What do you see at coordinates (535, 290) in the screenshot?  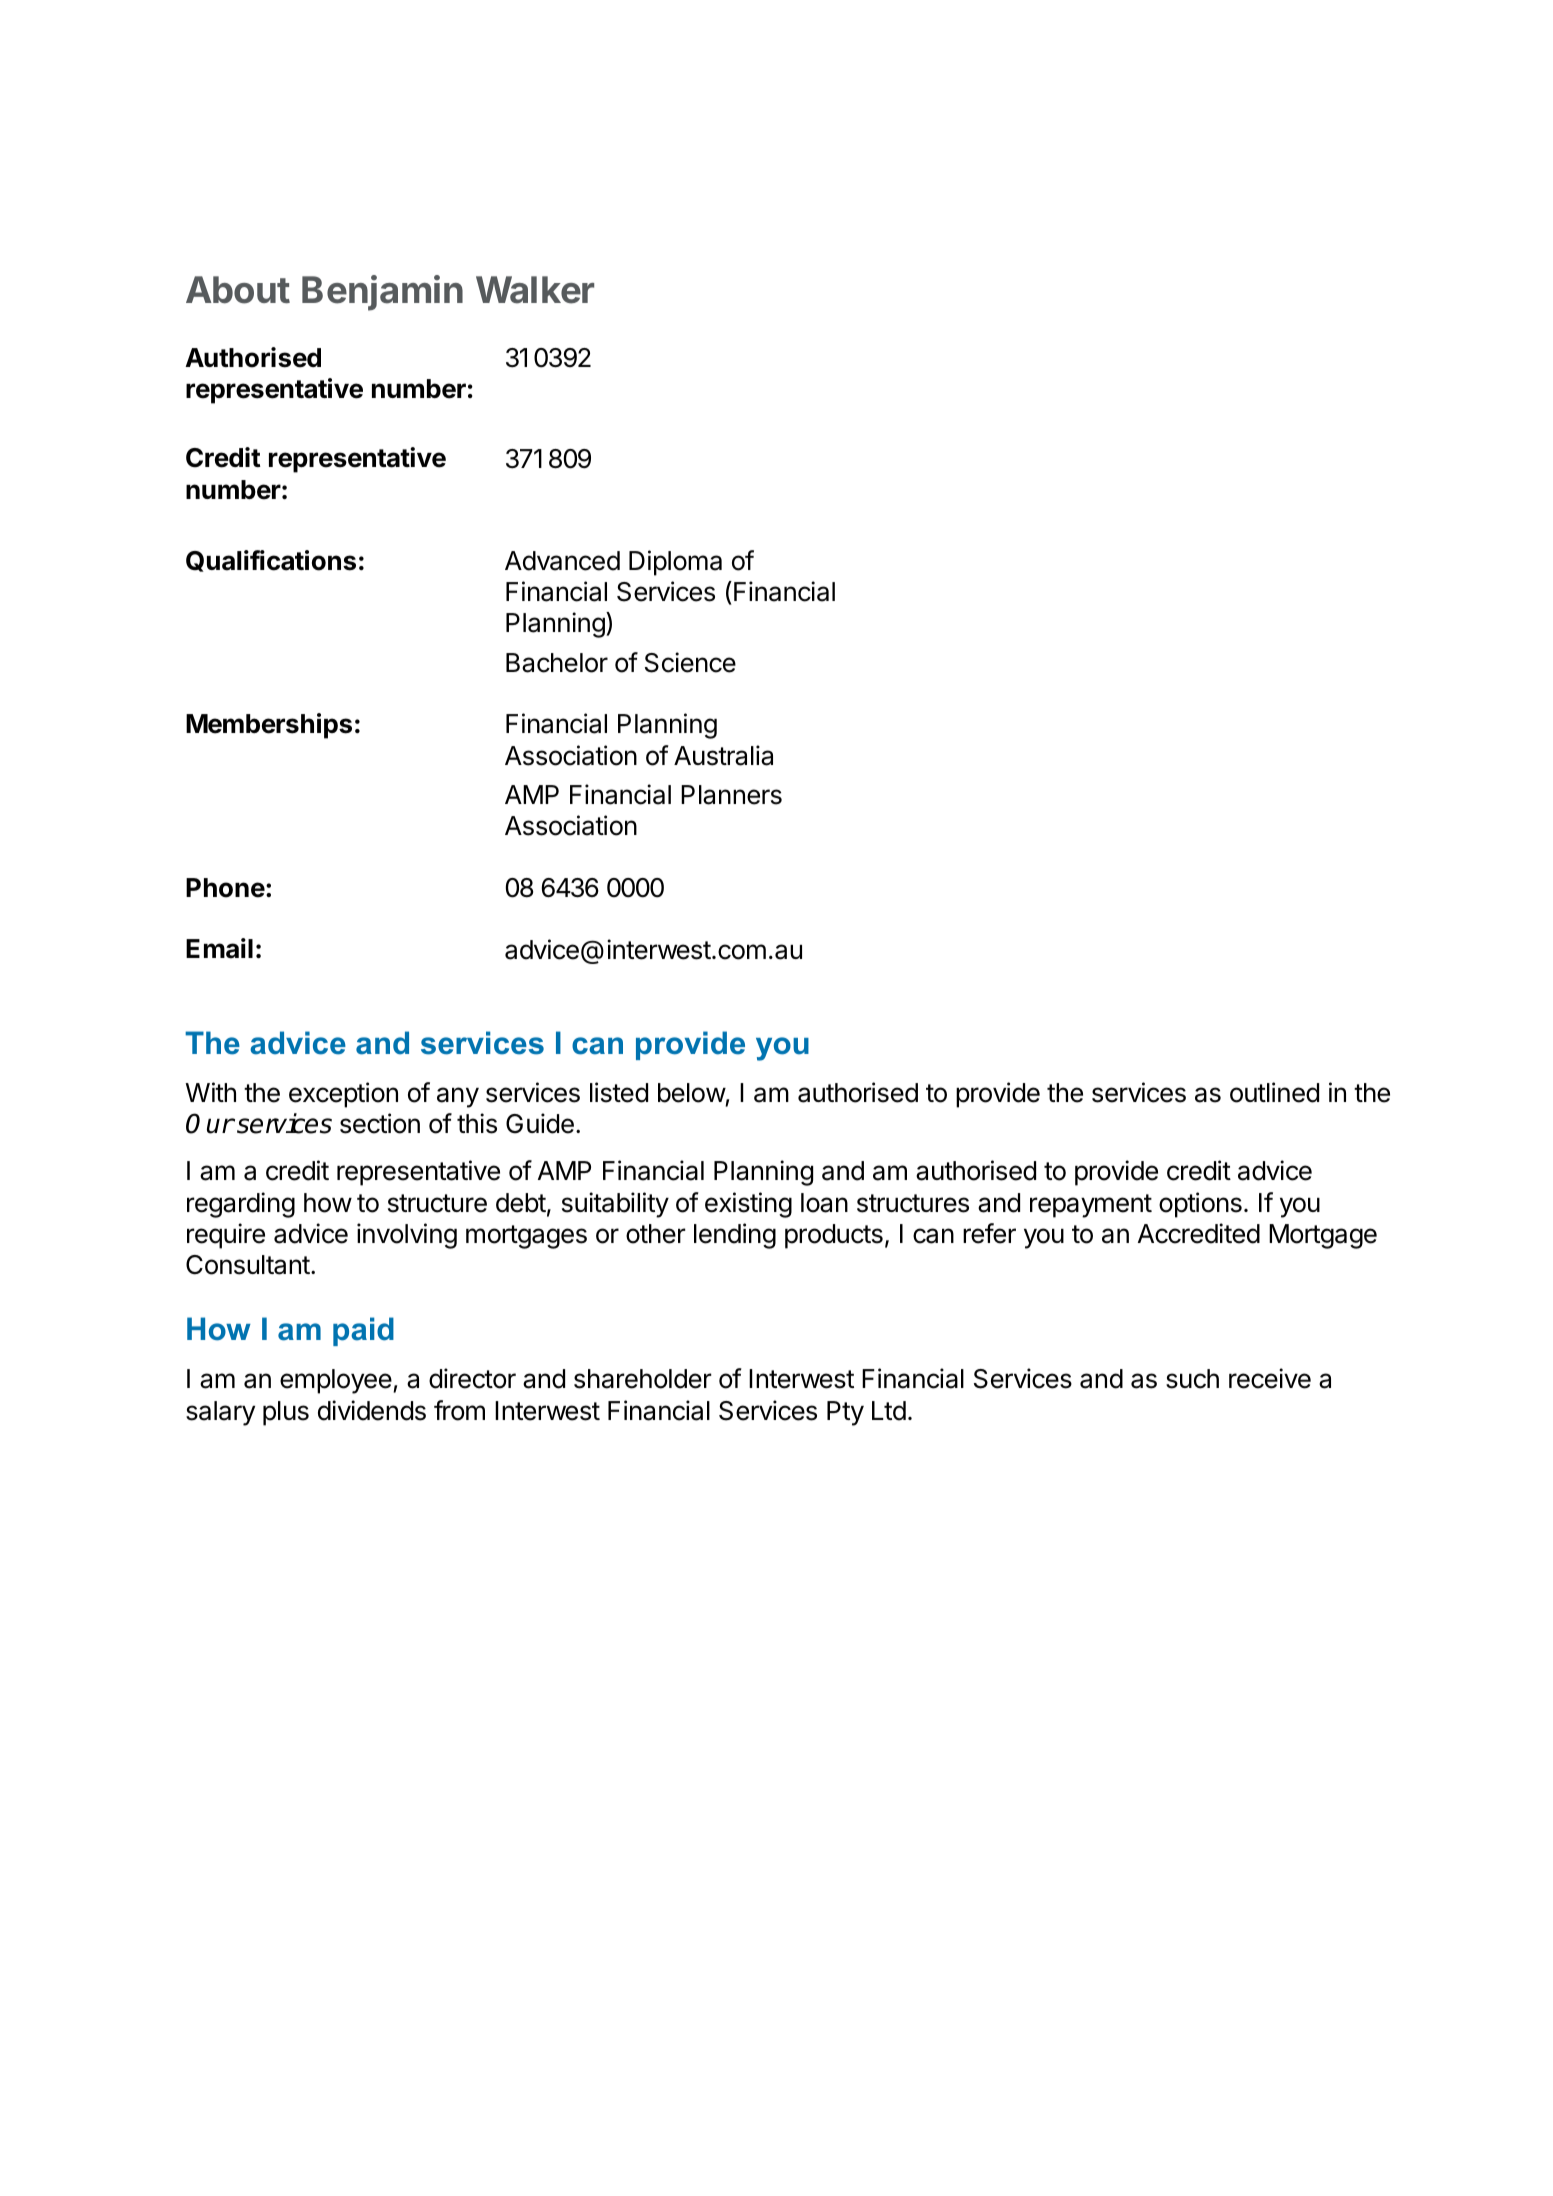 I see `Walker` at bounding box center [535, 290].
